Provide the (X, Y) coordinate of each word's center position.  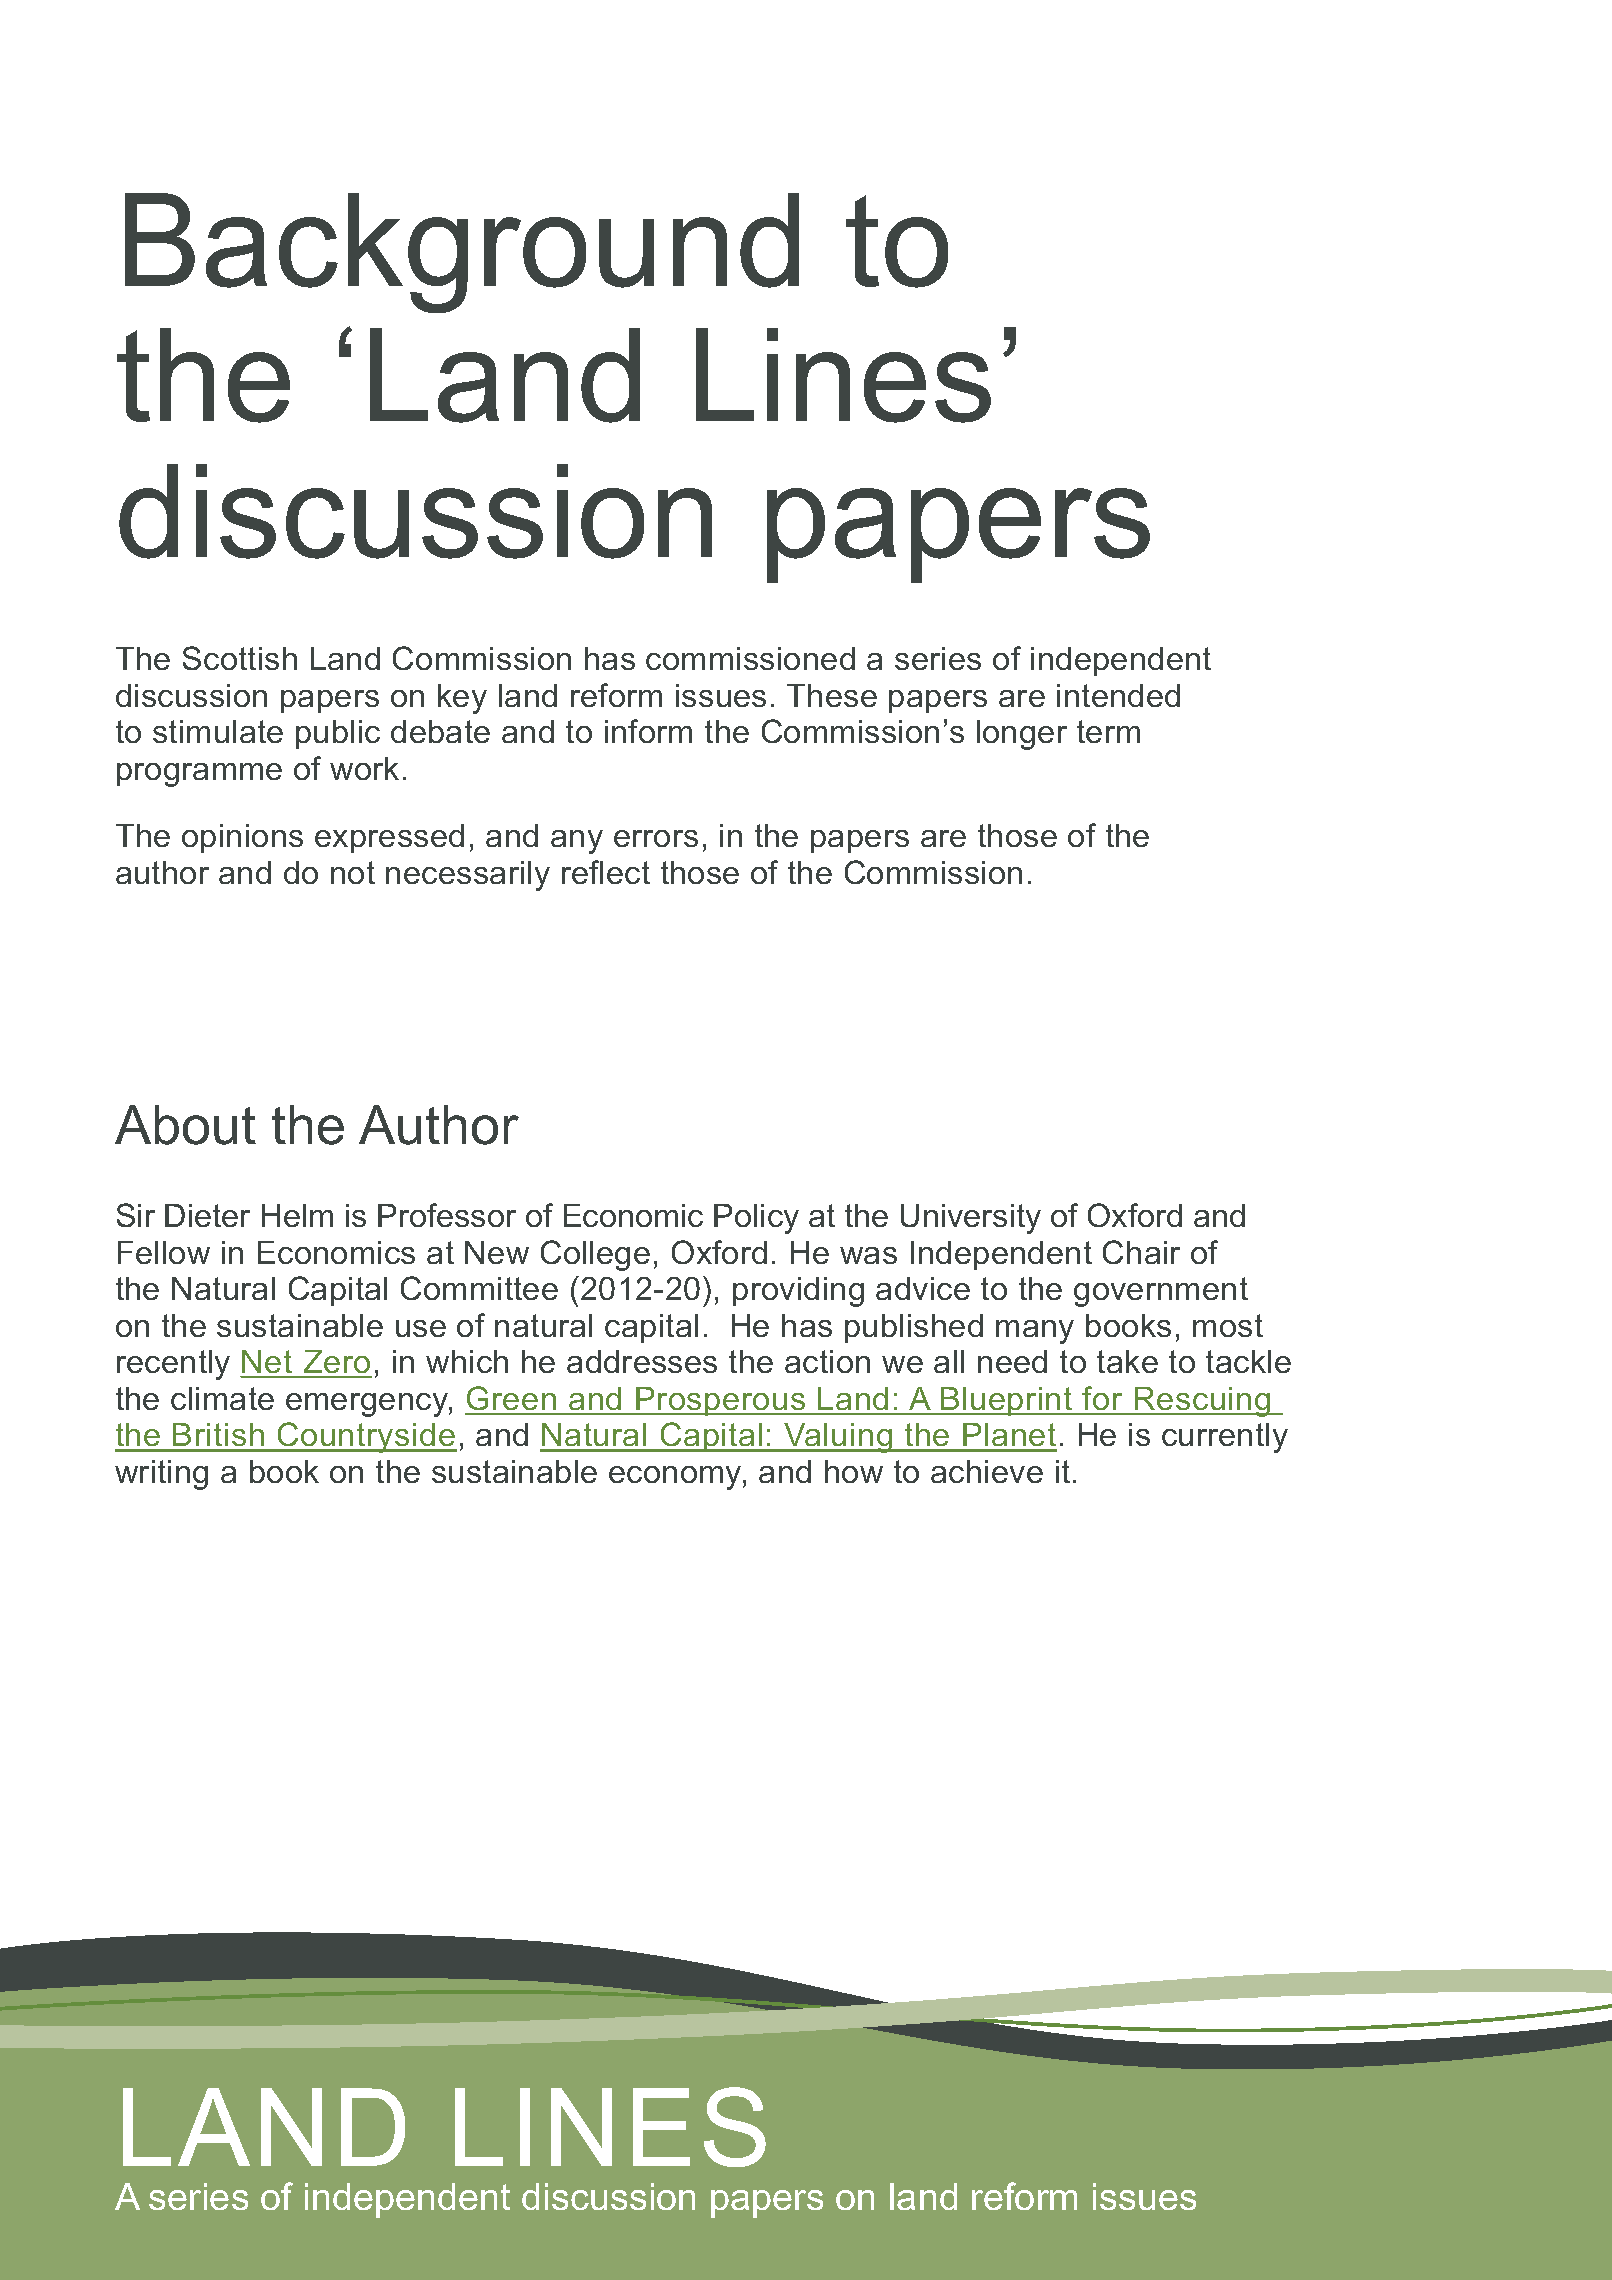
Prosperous (720, 1401)
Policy (756, 1219)
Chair (1141, 1252)
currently (1225, 1438)
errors (656, 838)
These (832, 695)
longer (1022, 735)
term (1108, 731)
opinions (242, 838)
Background (462, 253)
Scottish (240, 658)
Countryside (366, 1437)
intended (1118, 695)
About (185, 1125)
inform (648, 731)
